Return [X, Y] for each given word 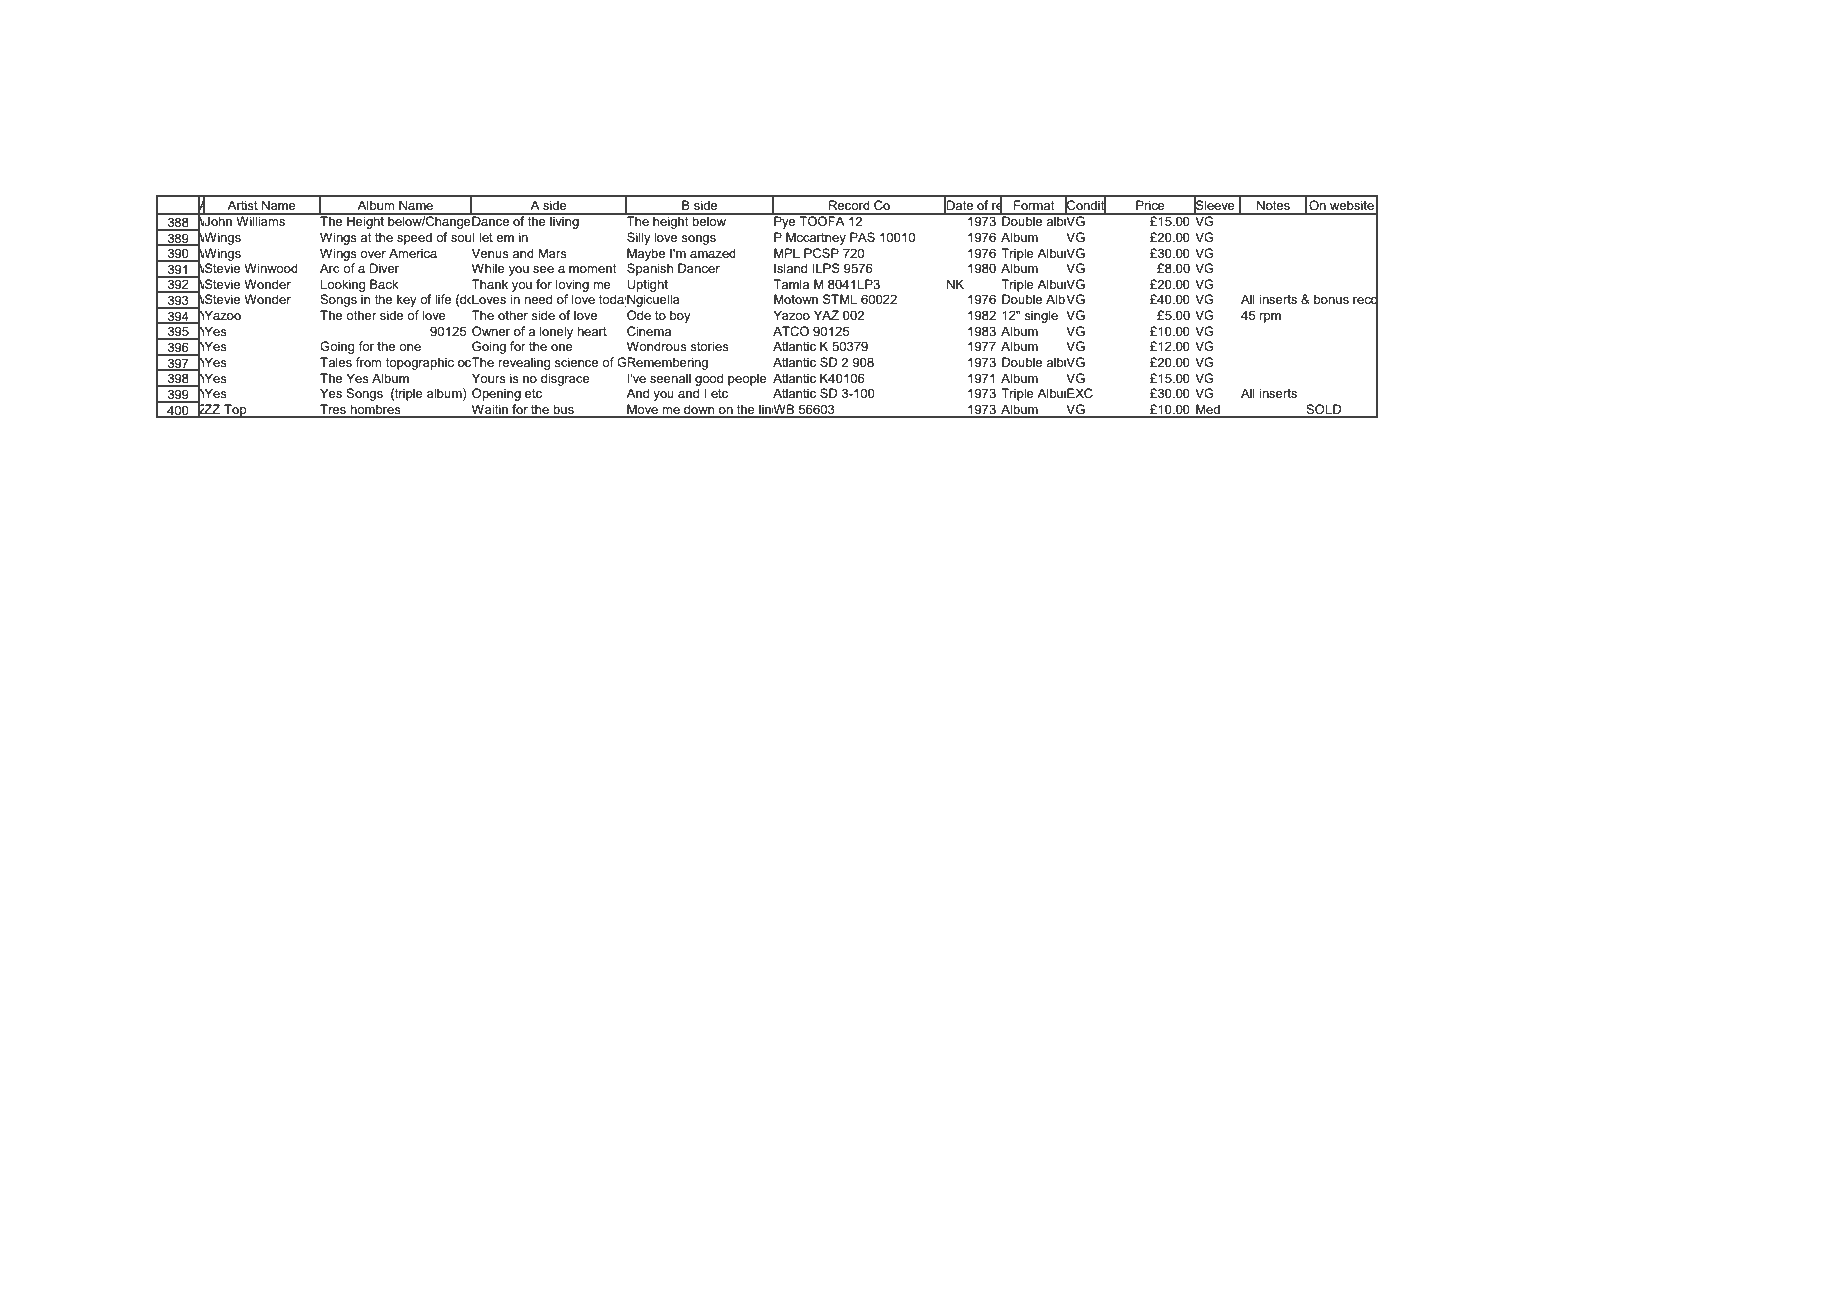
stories [709, 346]
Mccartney [816, 238]
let [486, 237]
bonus [1331, 299]
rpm [1270, 318]
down [699, 410]
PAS [862, 237]
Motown [796, 299]
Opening [496, 394]
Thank [490, 284]
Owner [491, 331]
